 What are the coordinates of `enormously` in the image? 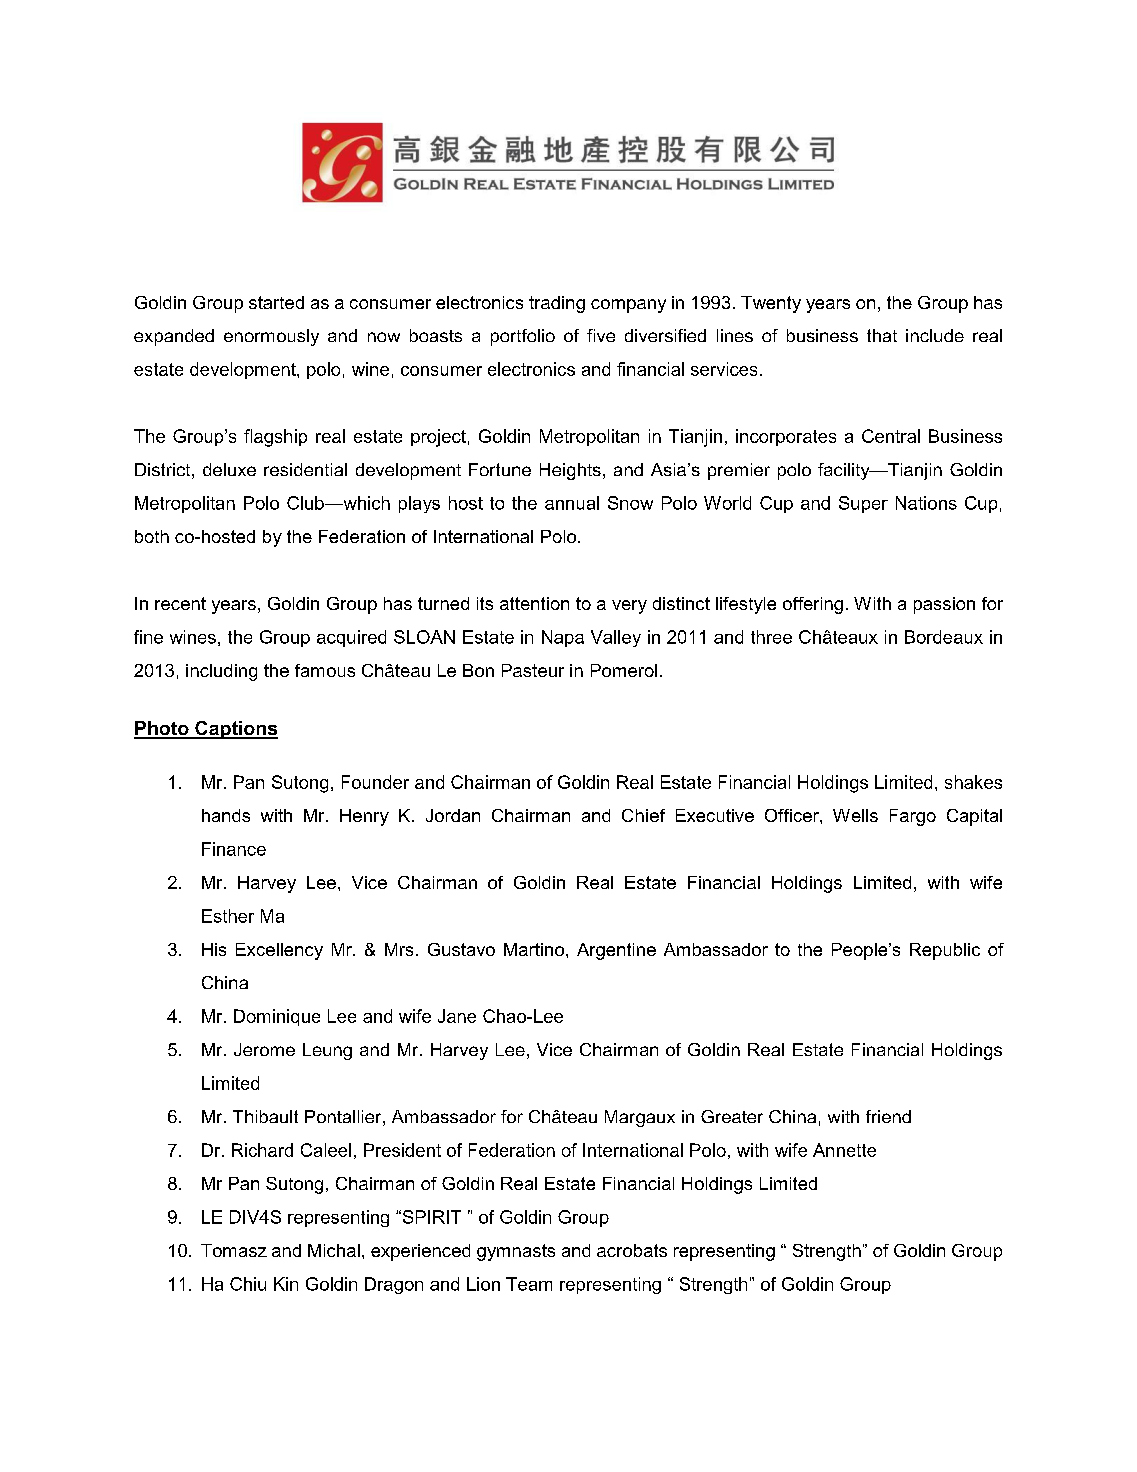 It's located at (271, 337).
